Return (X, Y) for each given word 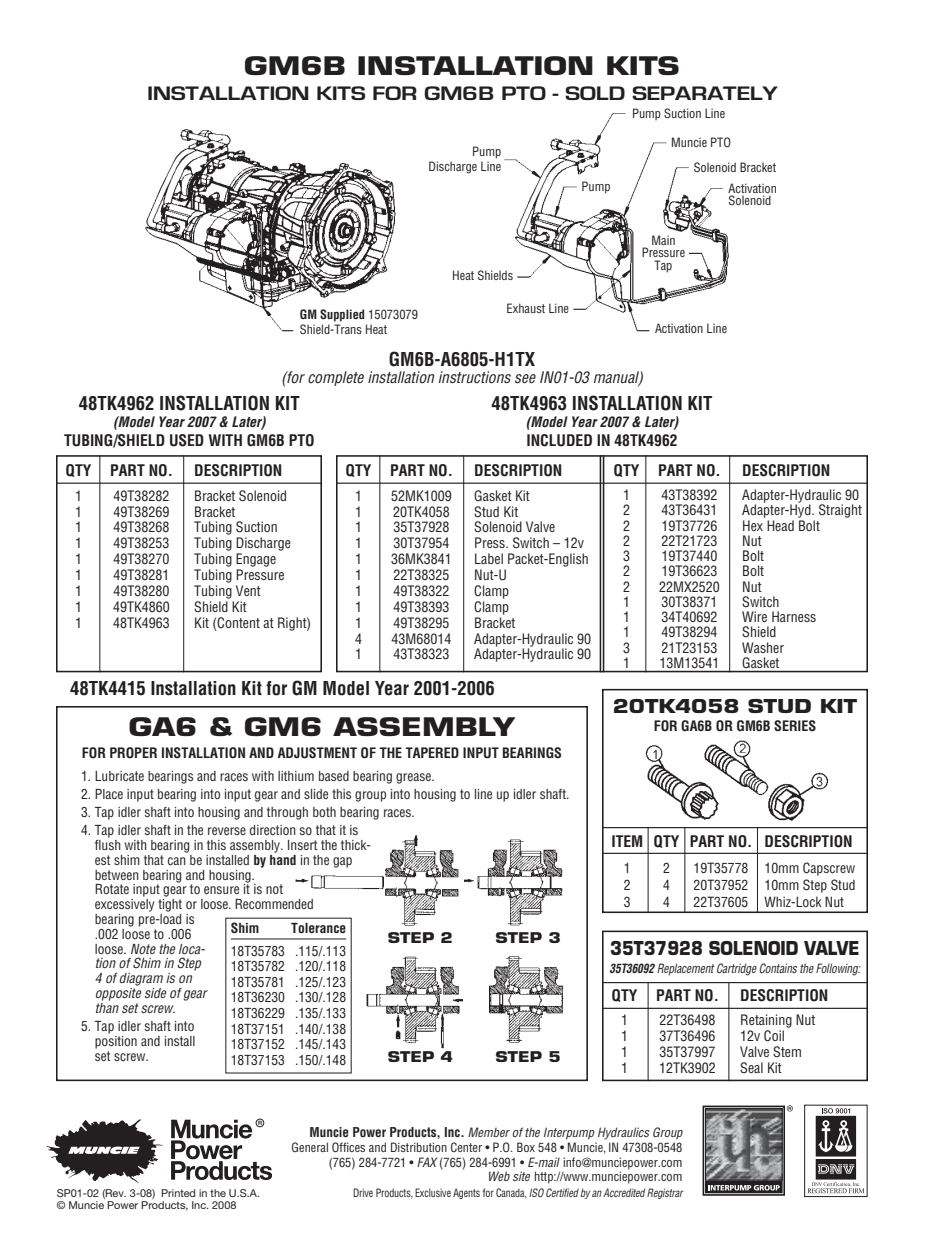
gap (342, 862)
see (525, 378)
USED (187, 440)
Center (466, 1147)
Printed (178, 1193)
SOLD (595, 93)
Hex (753, 525)
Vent (248, 590)
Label (489, 558)
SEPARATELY (705, 93)
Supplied (342, 315)
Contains (778, 968)
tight (170, 905)
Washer (763, 647)
